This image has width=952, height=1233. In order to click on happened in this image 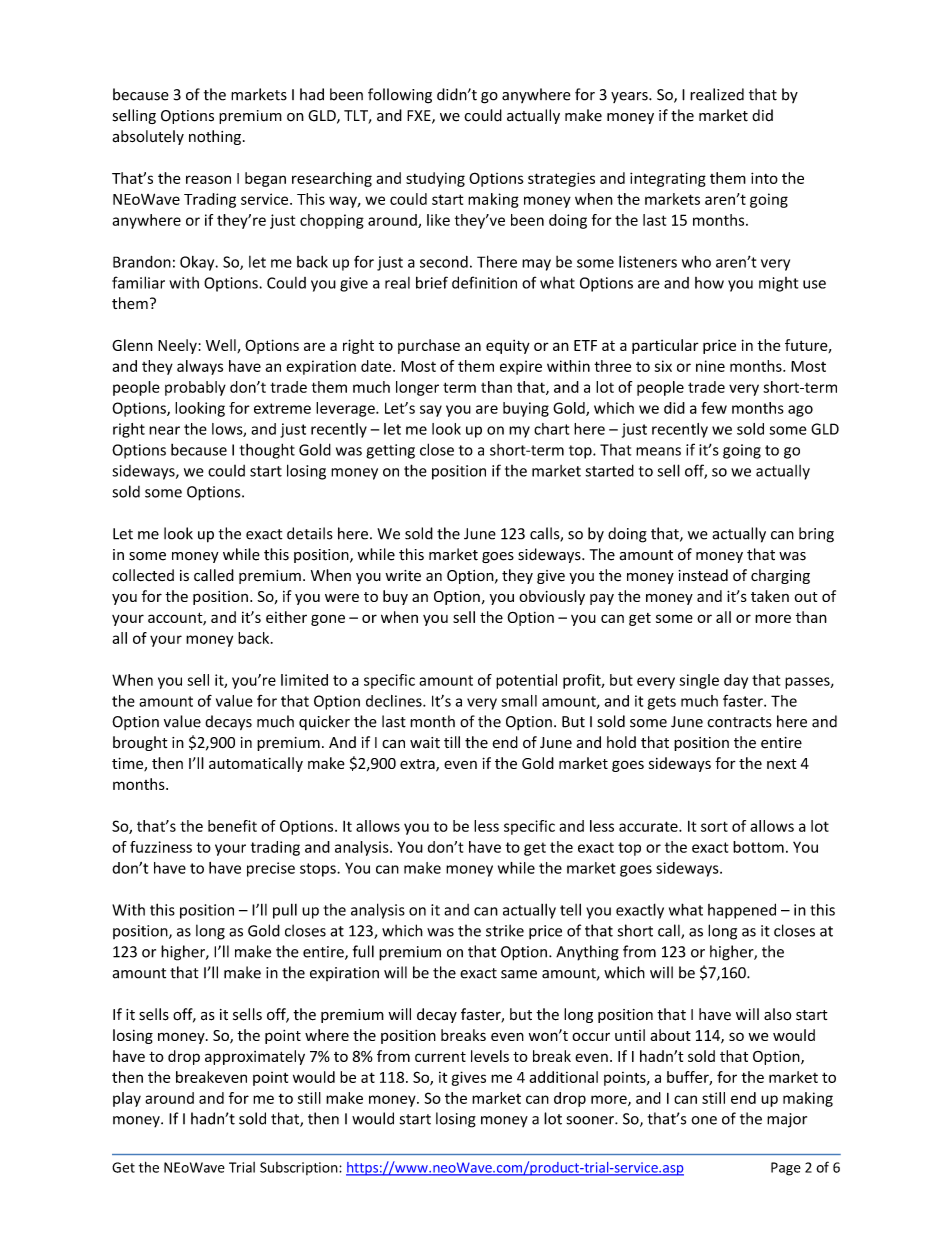, I will do `click(742, 911)`.
